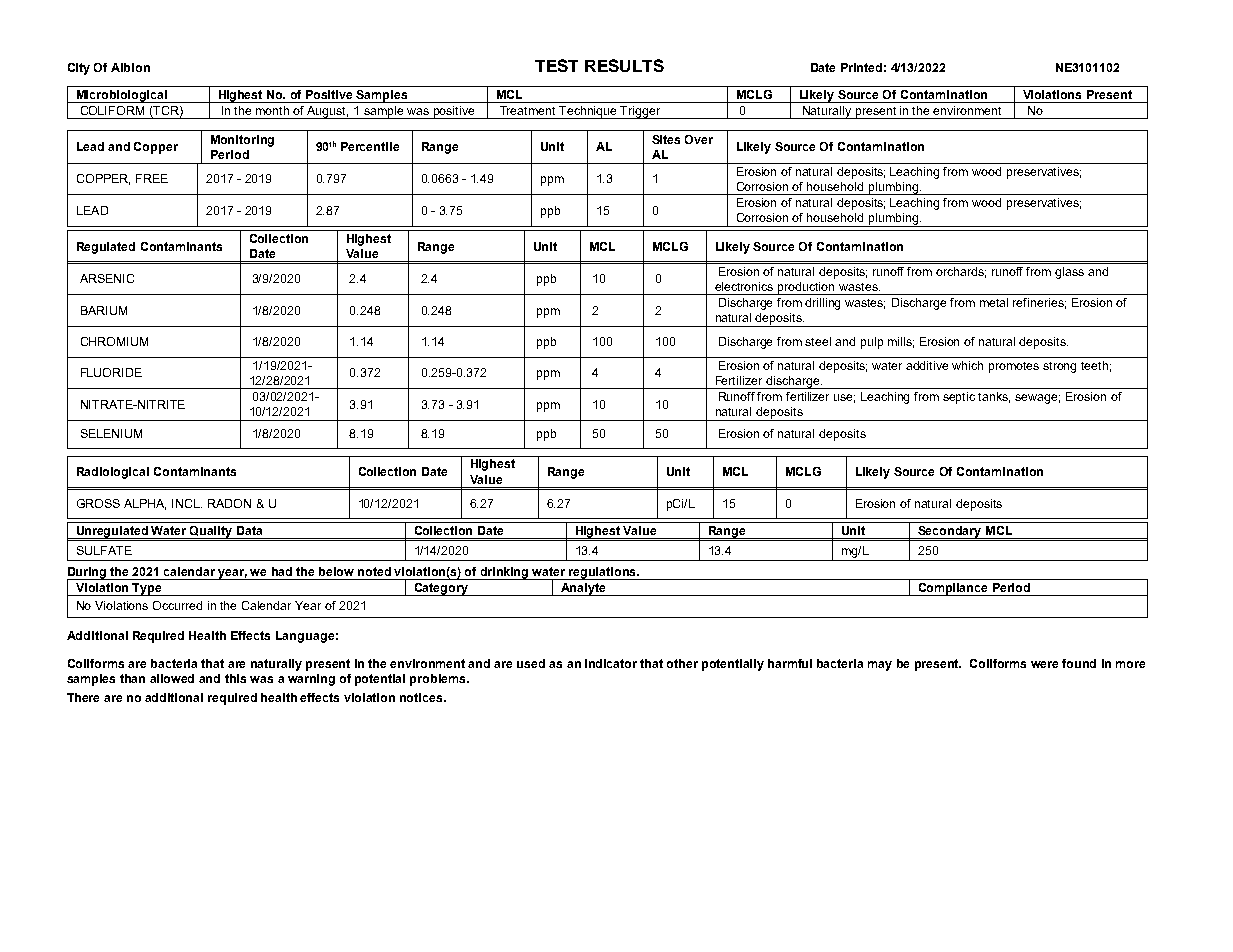 The image size is (1233, 952). What do you see at coordinates (1044, 664) in the screenshot?
I see `were` at bounding box center [1044, 664].
